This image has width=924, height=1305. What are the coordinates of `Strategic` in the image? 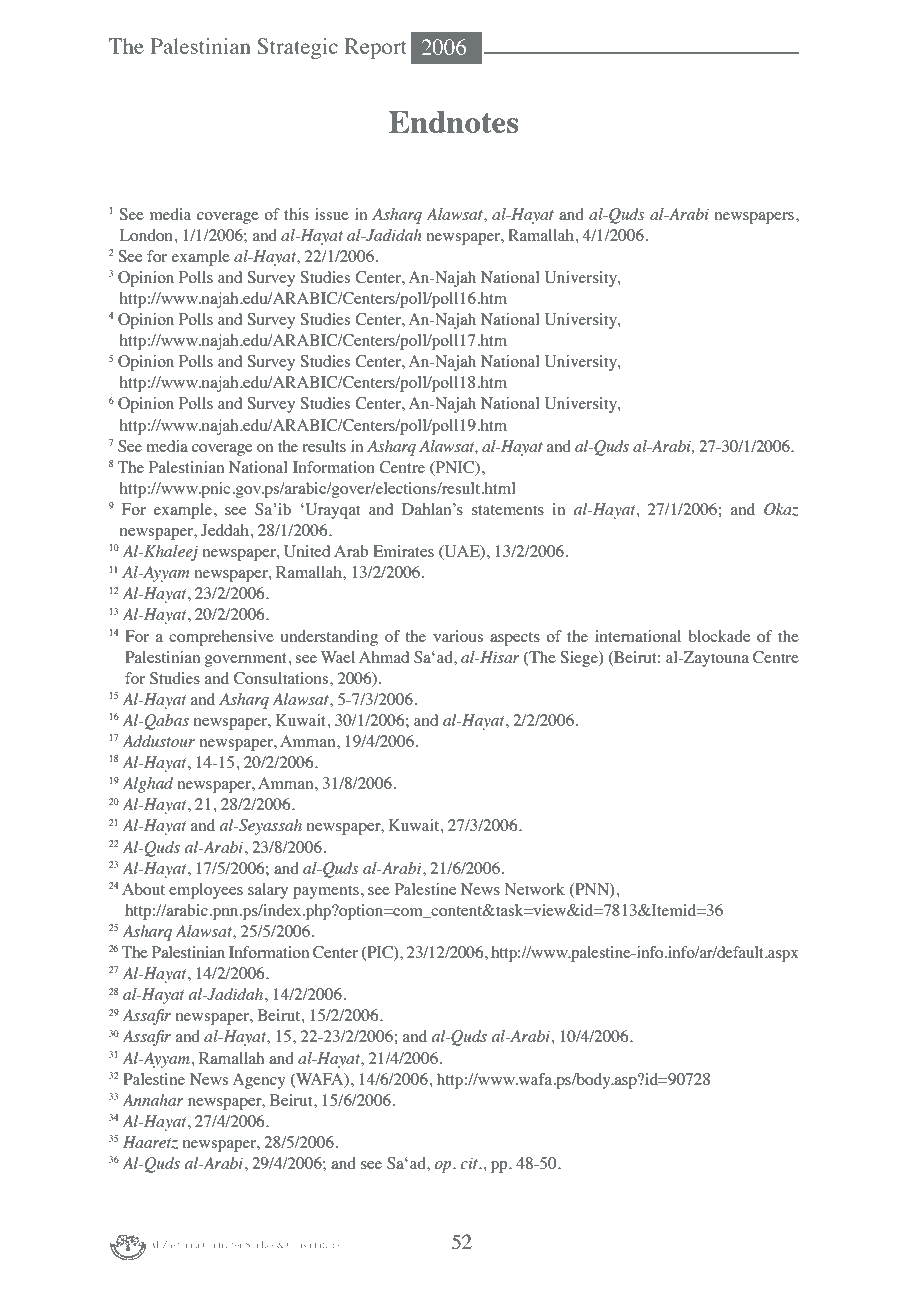 It's located at (297, 48).
